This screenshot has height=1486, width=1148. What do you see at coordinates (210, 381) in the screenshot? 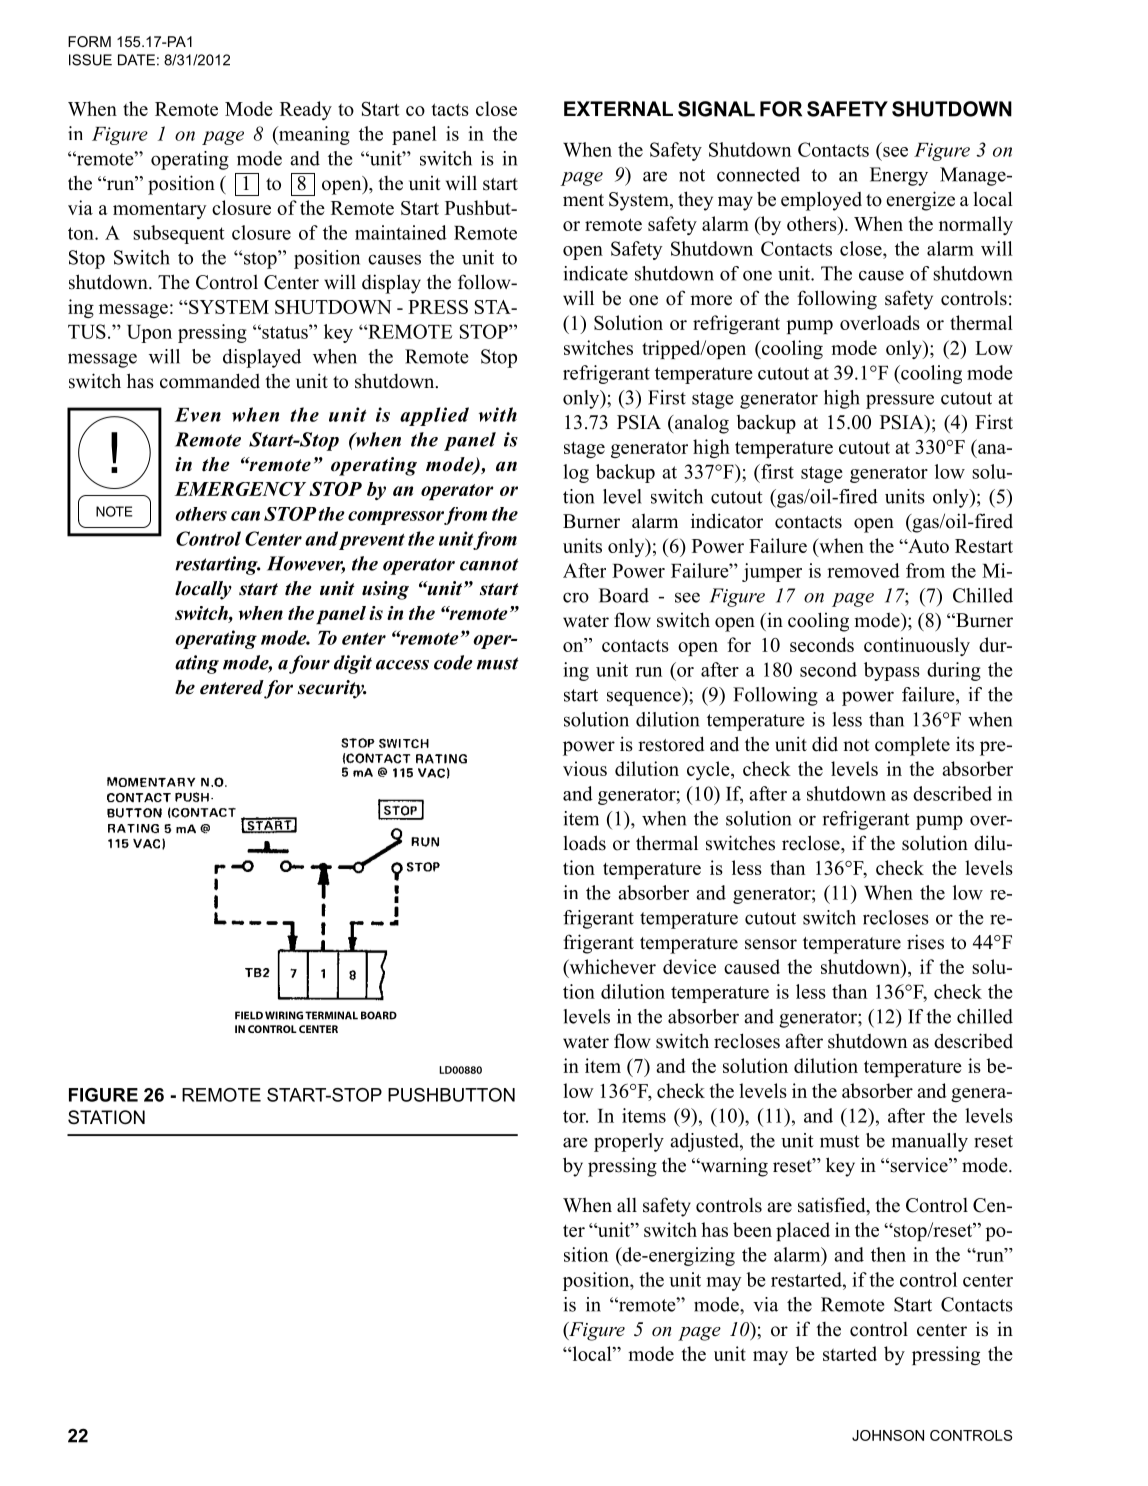
I see `commanded` at bounding box center [210, 381].
